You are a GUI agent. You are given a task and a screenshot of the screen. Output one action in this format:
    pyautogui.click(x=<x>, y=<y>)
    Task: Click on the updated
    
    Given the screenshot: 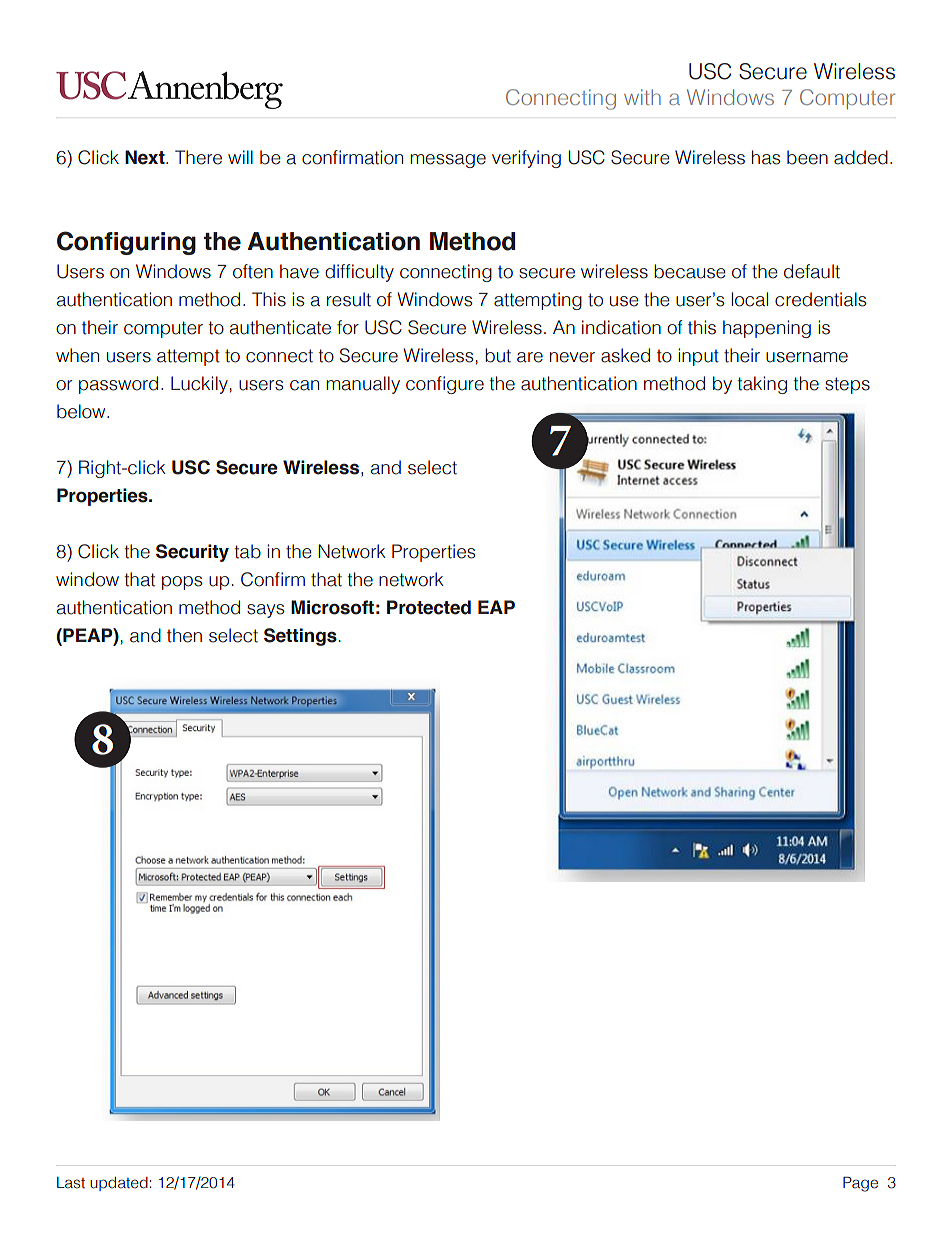 What is the action you would take?
    pyautogui.click(x=119, y=1184)
